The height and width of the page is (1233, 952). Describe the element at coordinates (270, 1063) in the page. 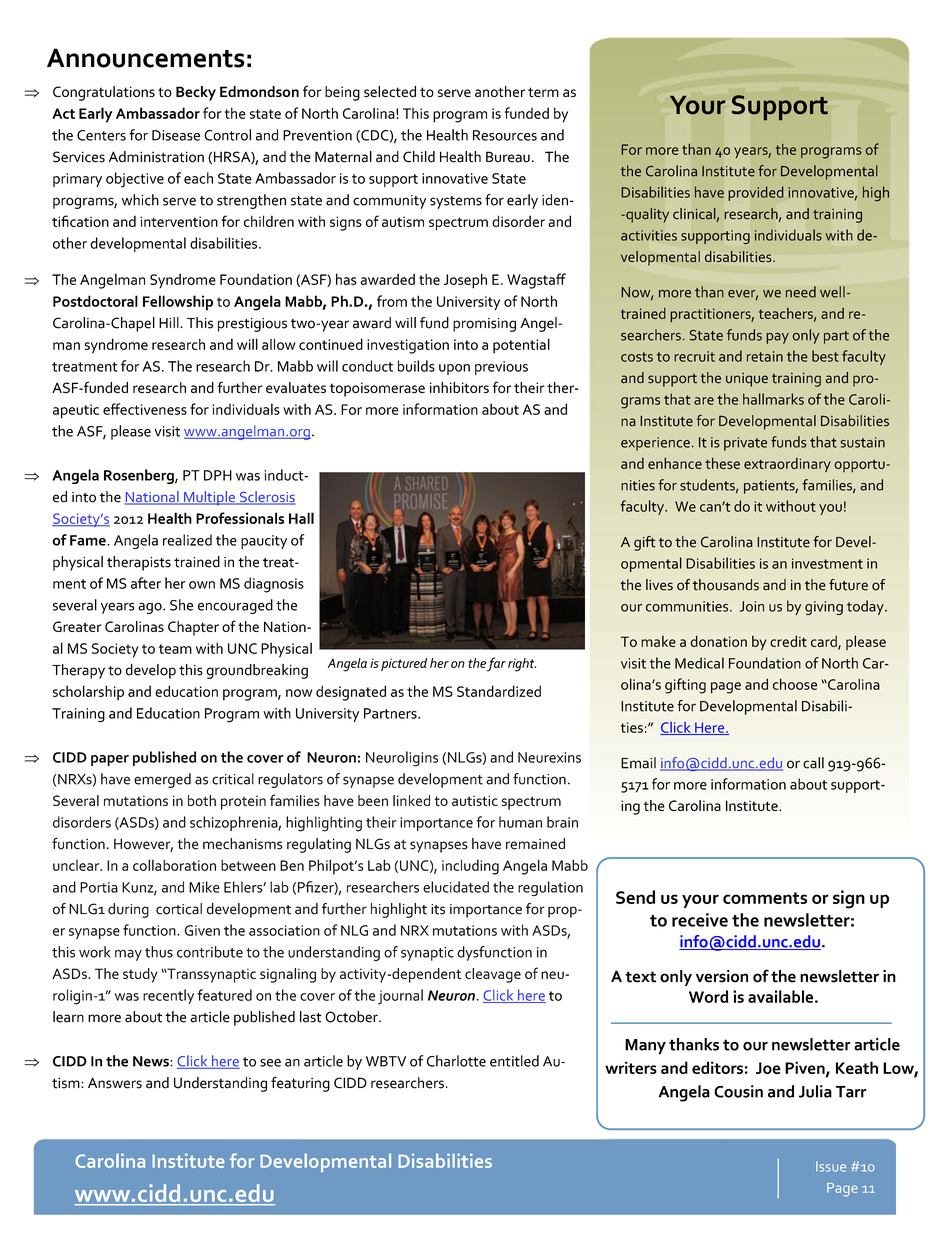

I see `see` at that location.
